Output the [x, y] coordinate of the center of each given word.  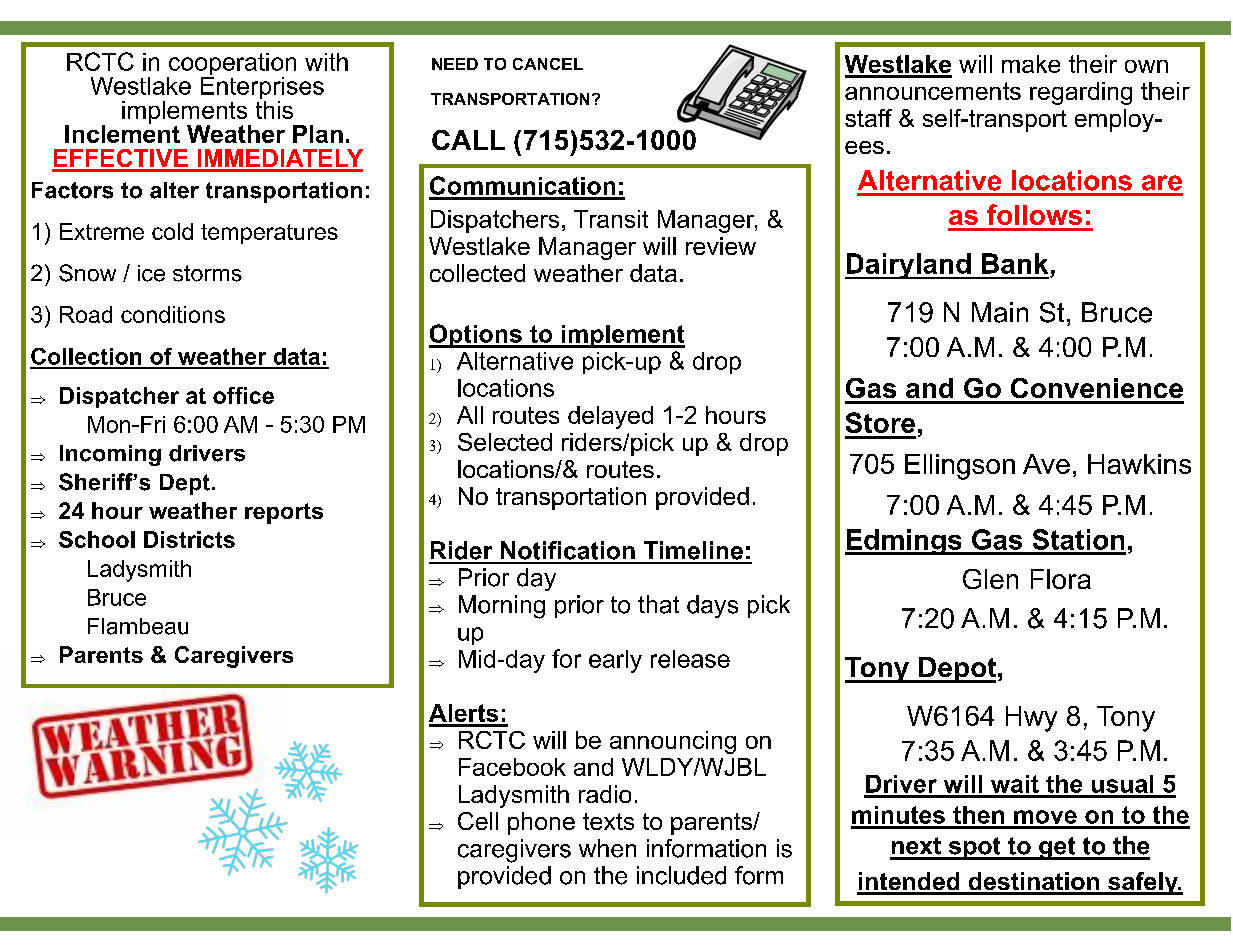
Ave [1046, 464]
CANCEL [548, 64]
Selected [505, 442]
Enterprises [262, 88]
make [1031, 64]
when [607, 848]
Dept [185, 484]
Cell [478, 821]
